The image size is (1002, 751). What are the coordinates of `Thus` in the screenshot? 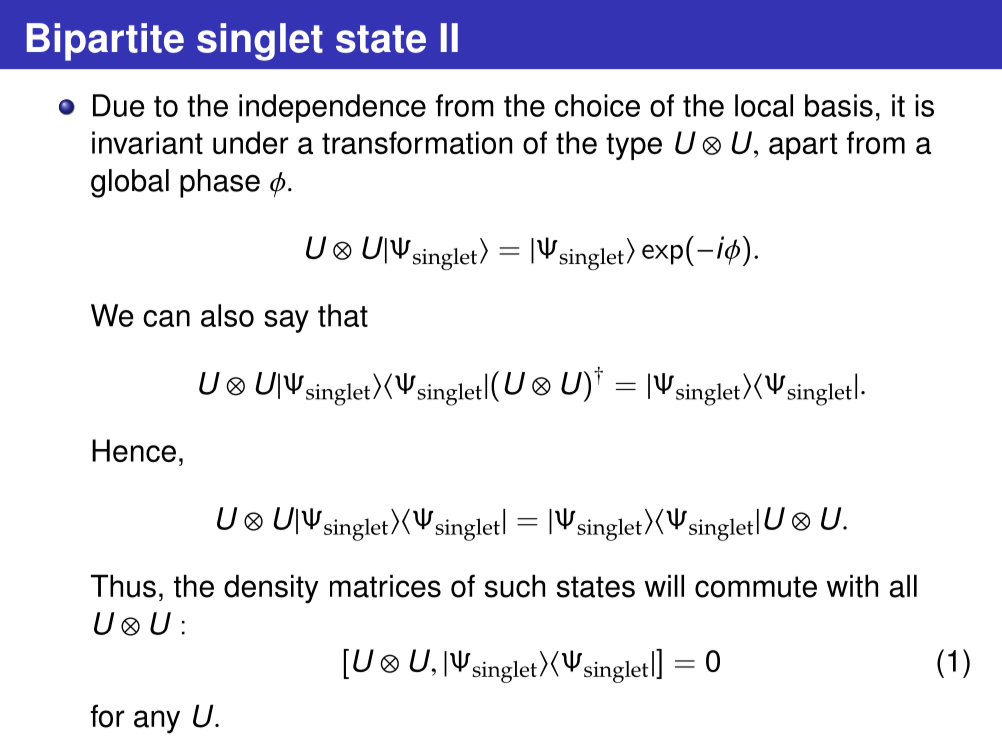 It's located at (123, 586).
